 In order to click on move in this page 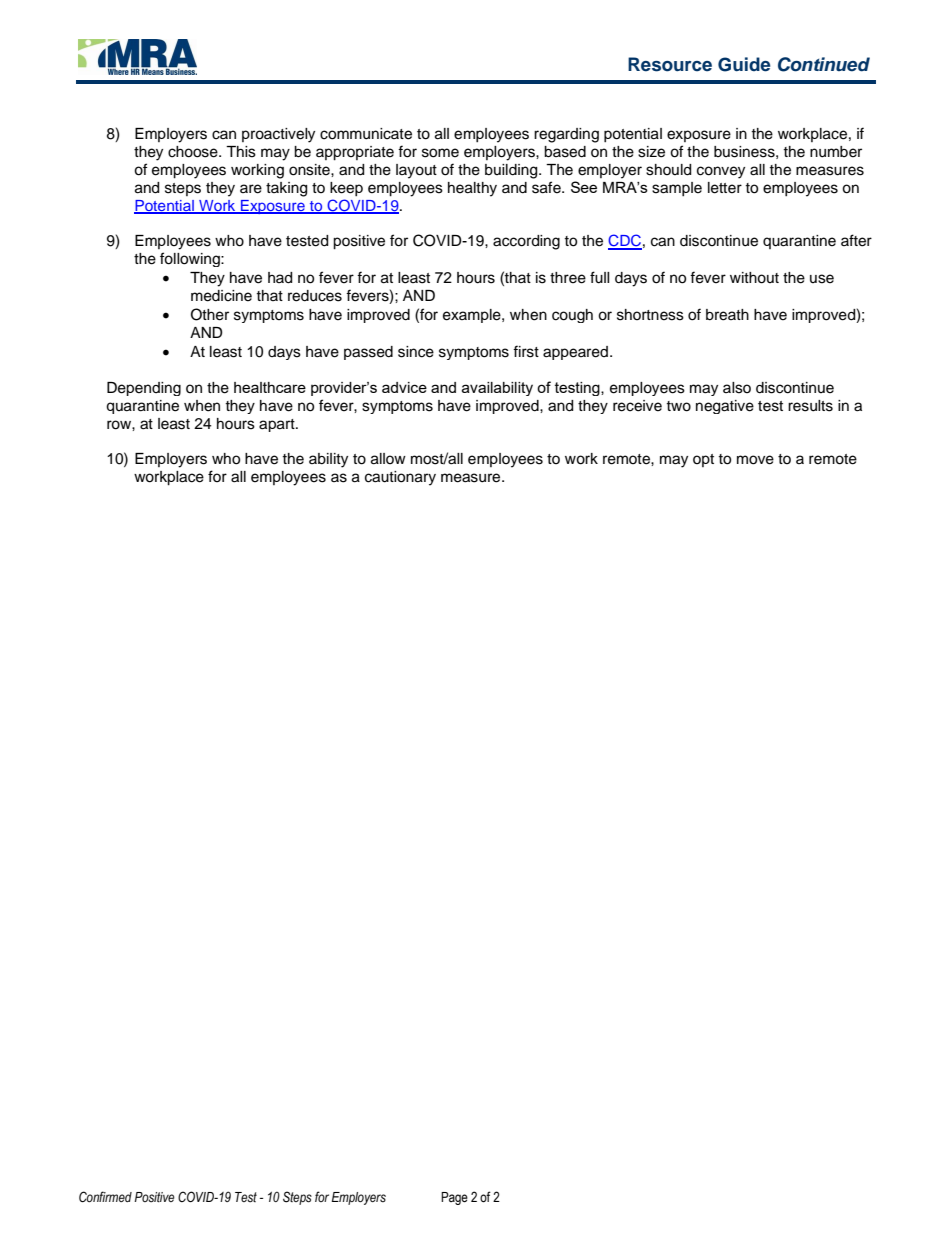, I will do `click(755, 460)`.
